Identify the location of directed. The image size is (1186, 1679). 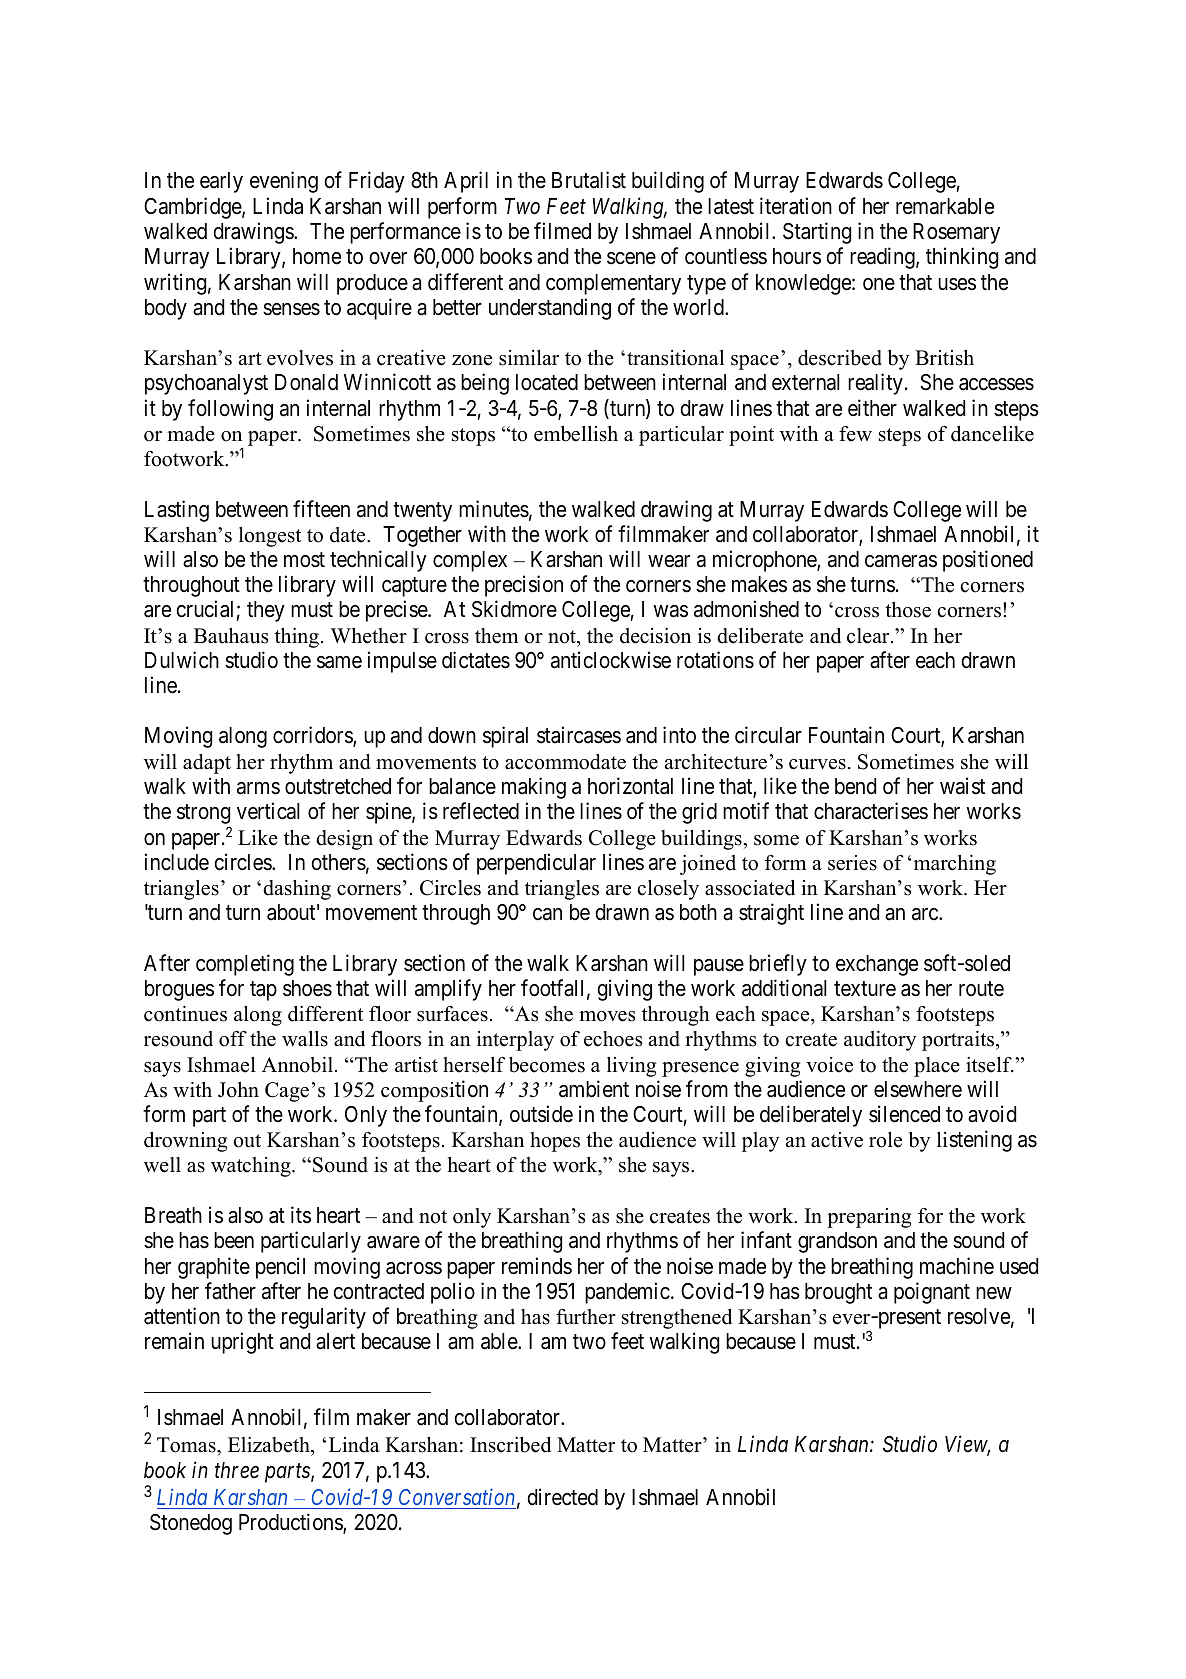
(562, 1497).
